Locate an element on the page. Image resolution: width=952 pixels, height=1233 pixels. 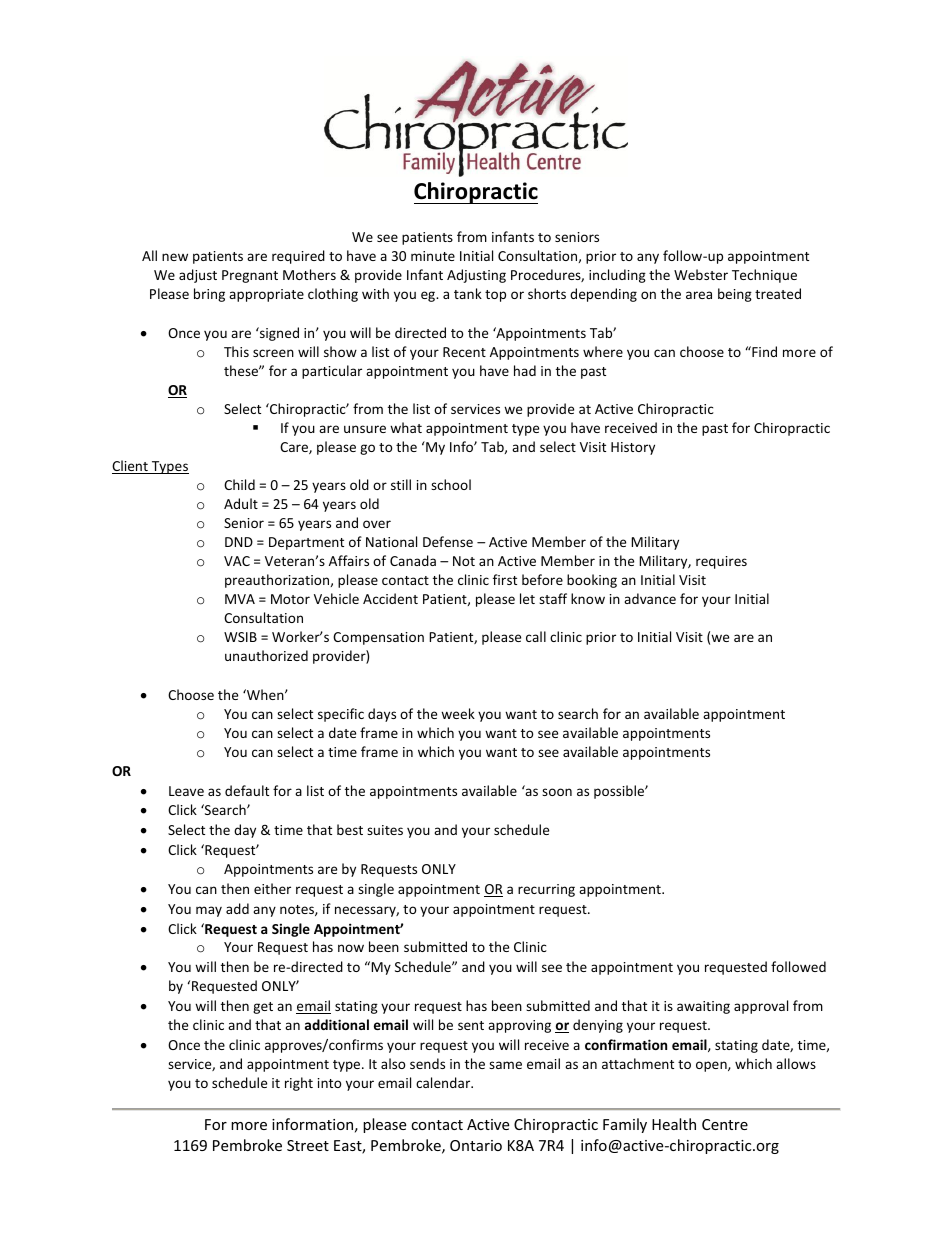
tank is located at coordinates (468, 293).
